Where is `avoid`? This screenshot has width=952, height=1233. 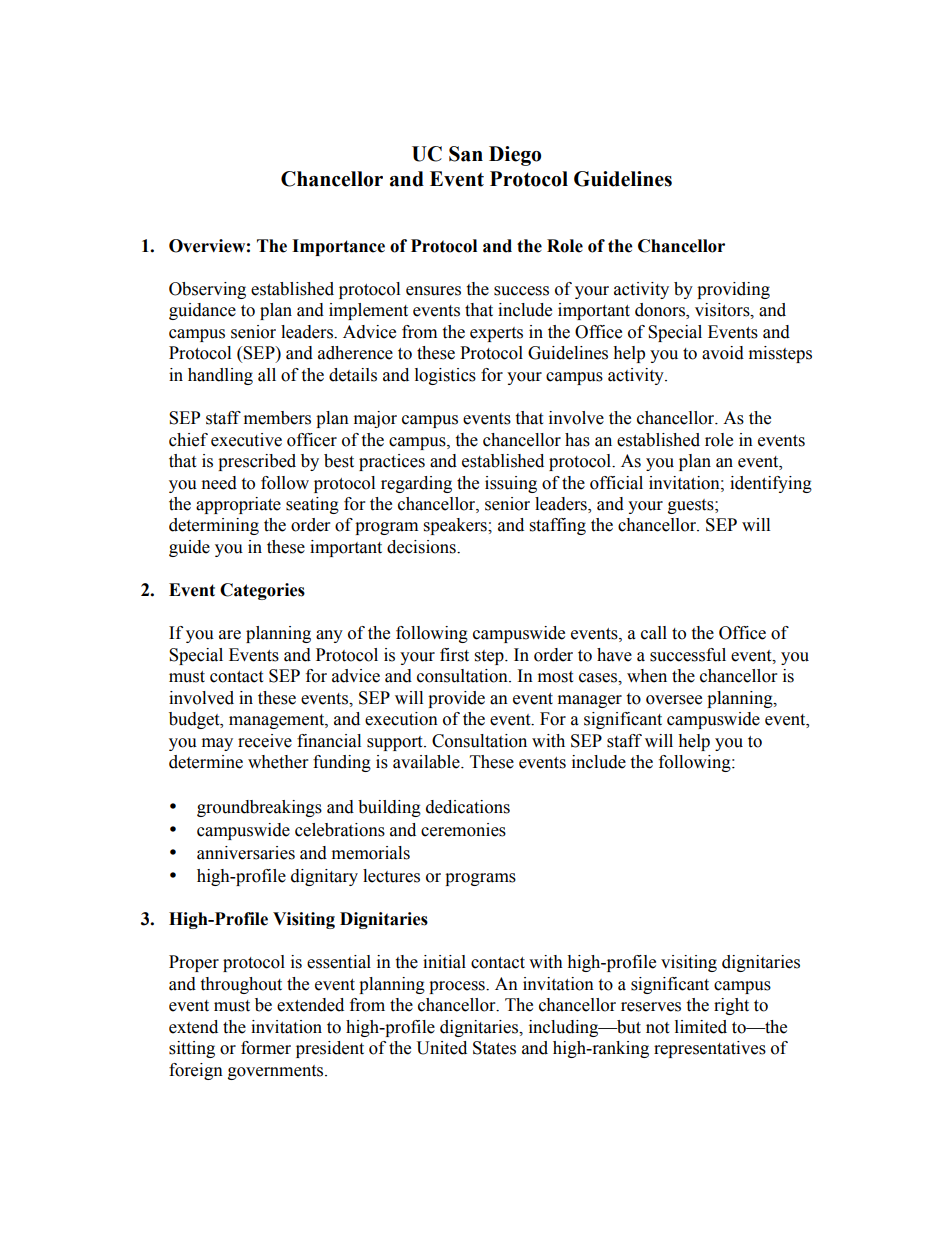 avoid is located at coordinates (723, 353).
